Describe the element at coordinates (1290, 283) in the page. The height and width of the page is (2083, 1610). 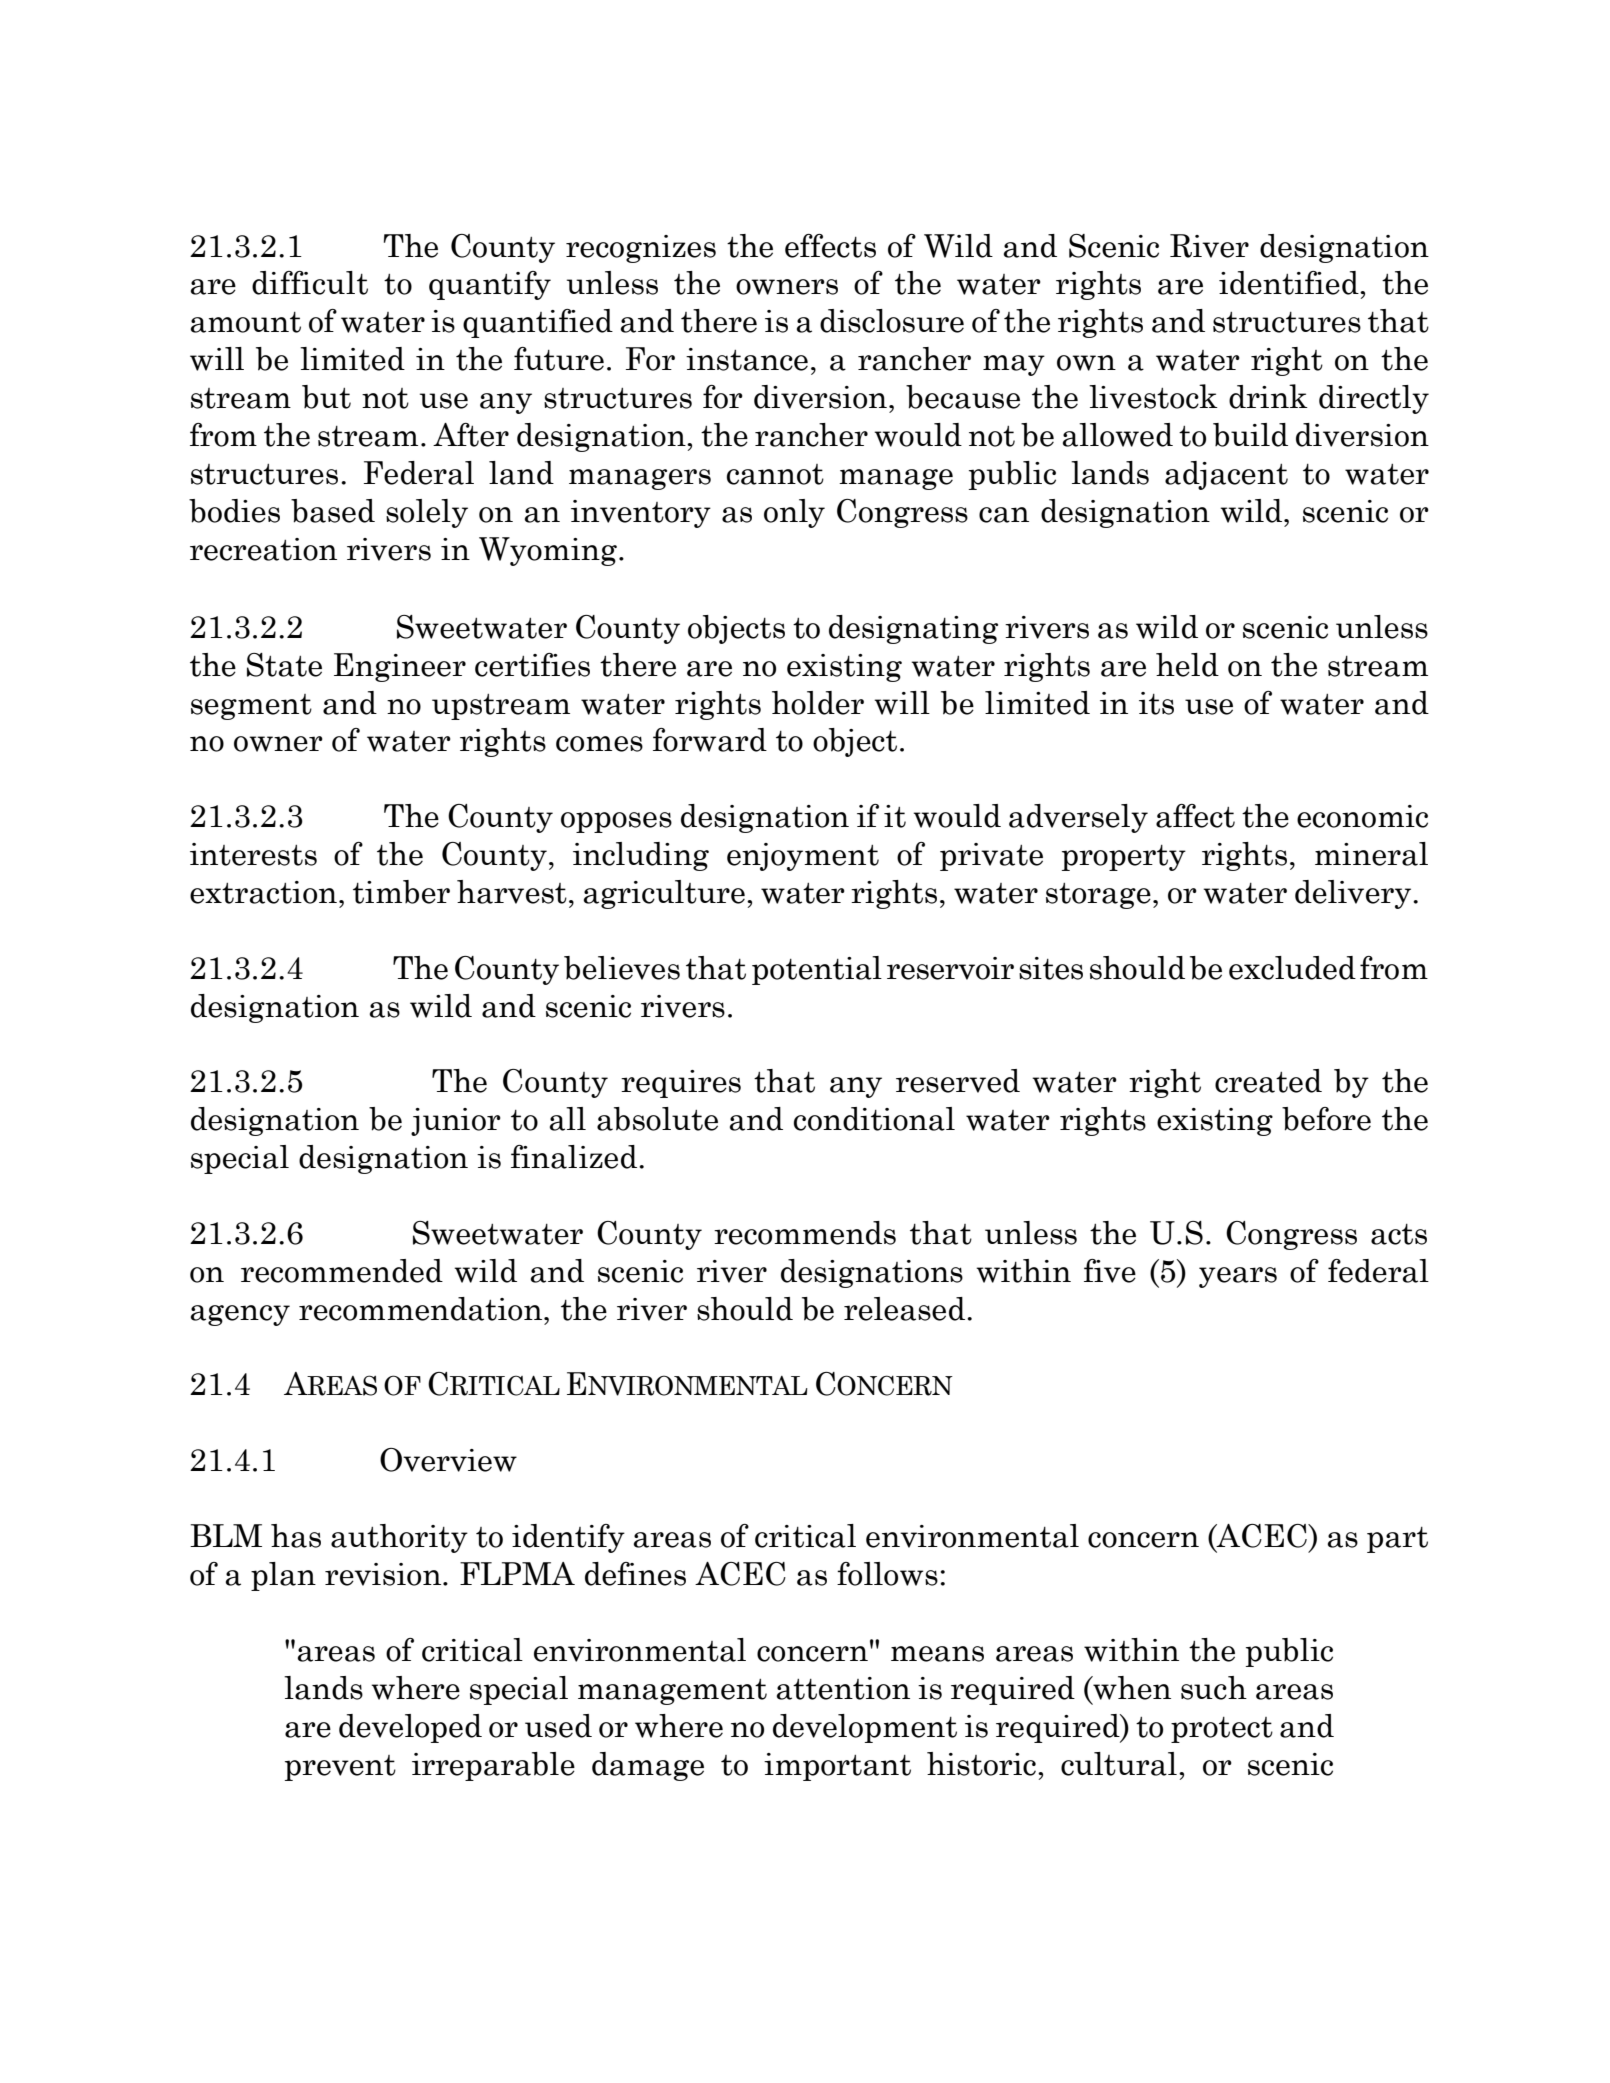
I see `identified` at that location.
